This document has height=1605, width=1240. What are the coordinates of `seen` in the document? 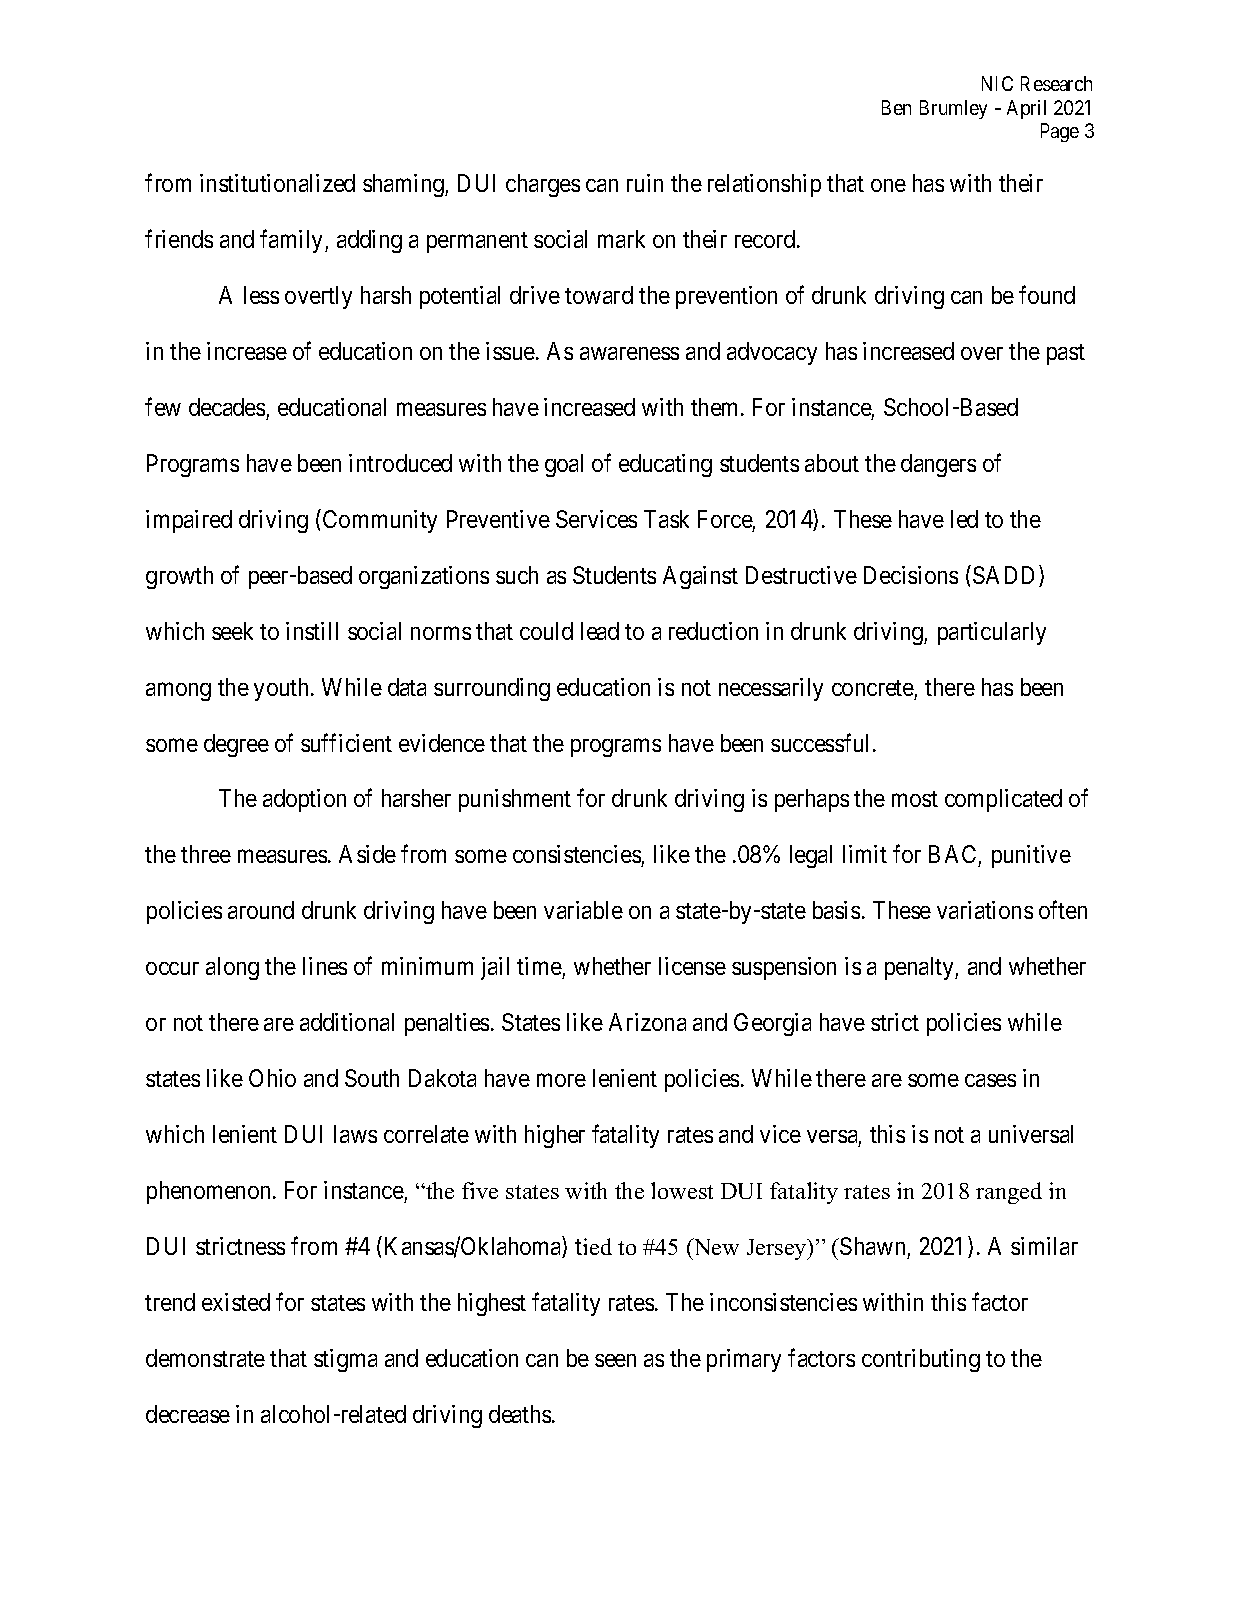 It's located at (615, 1360).
